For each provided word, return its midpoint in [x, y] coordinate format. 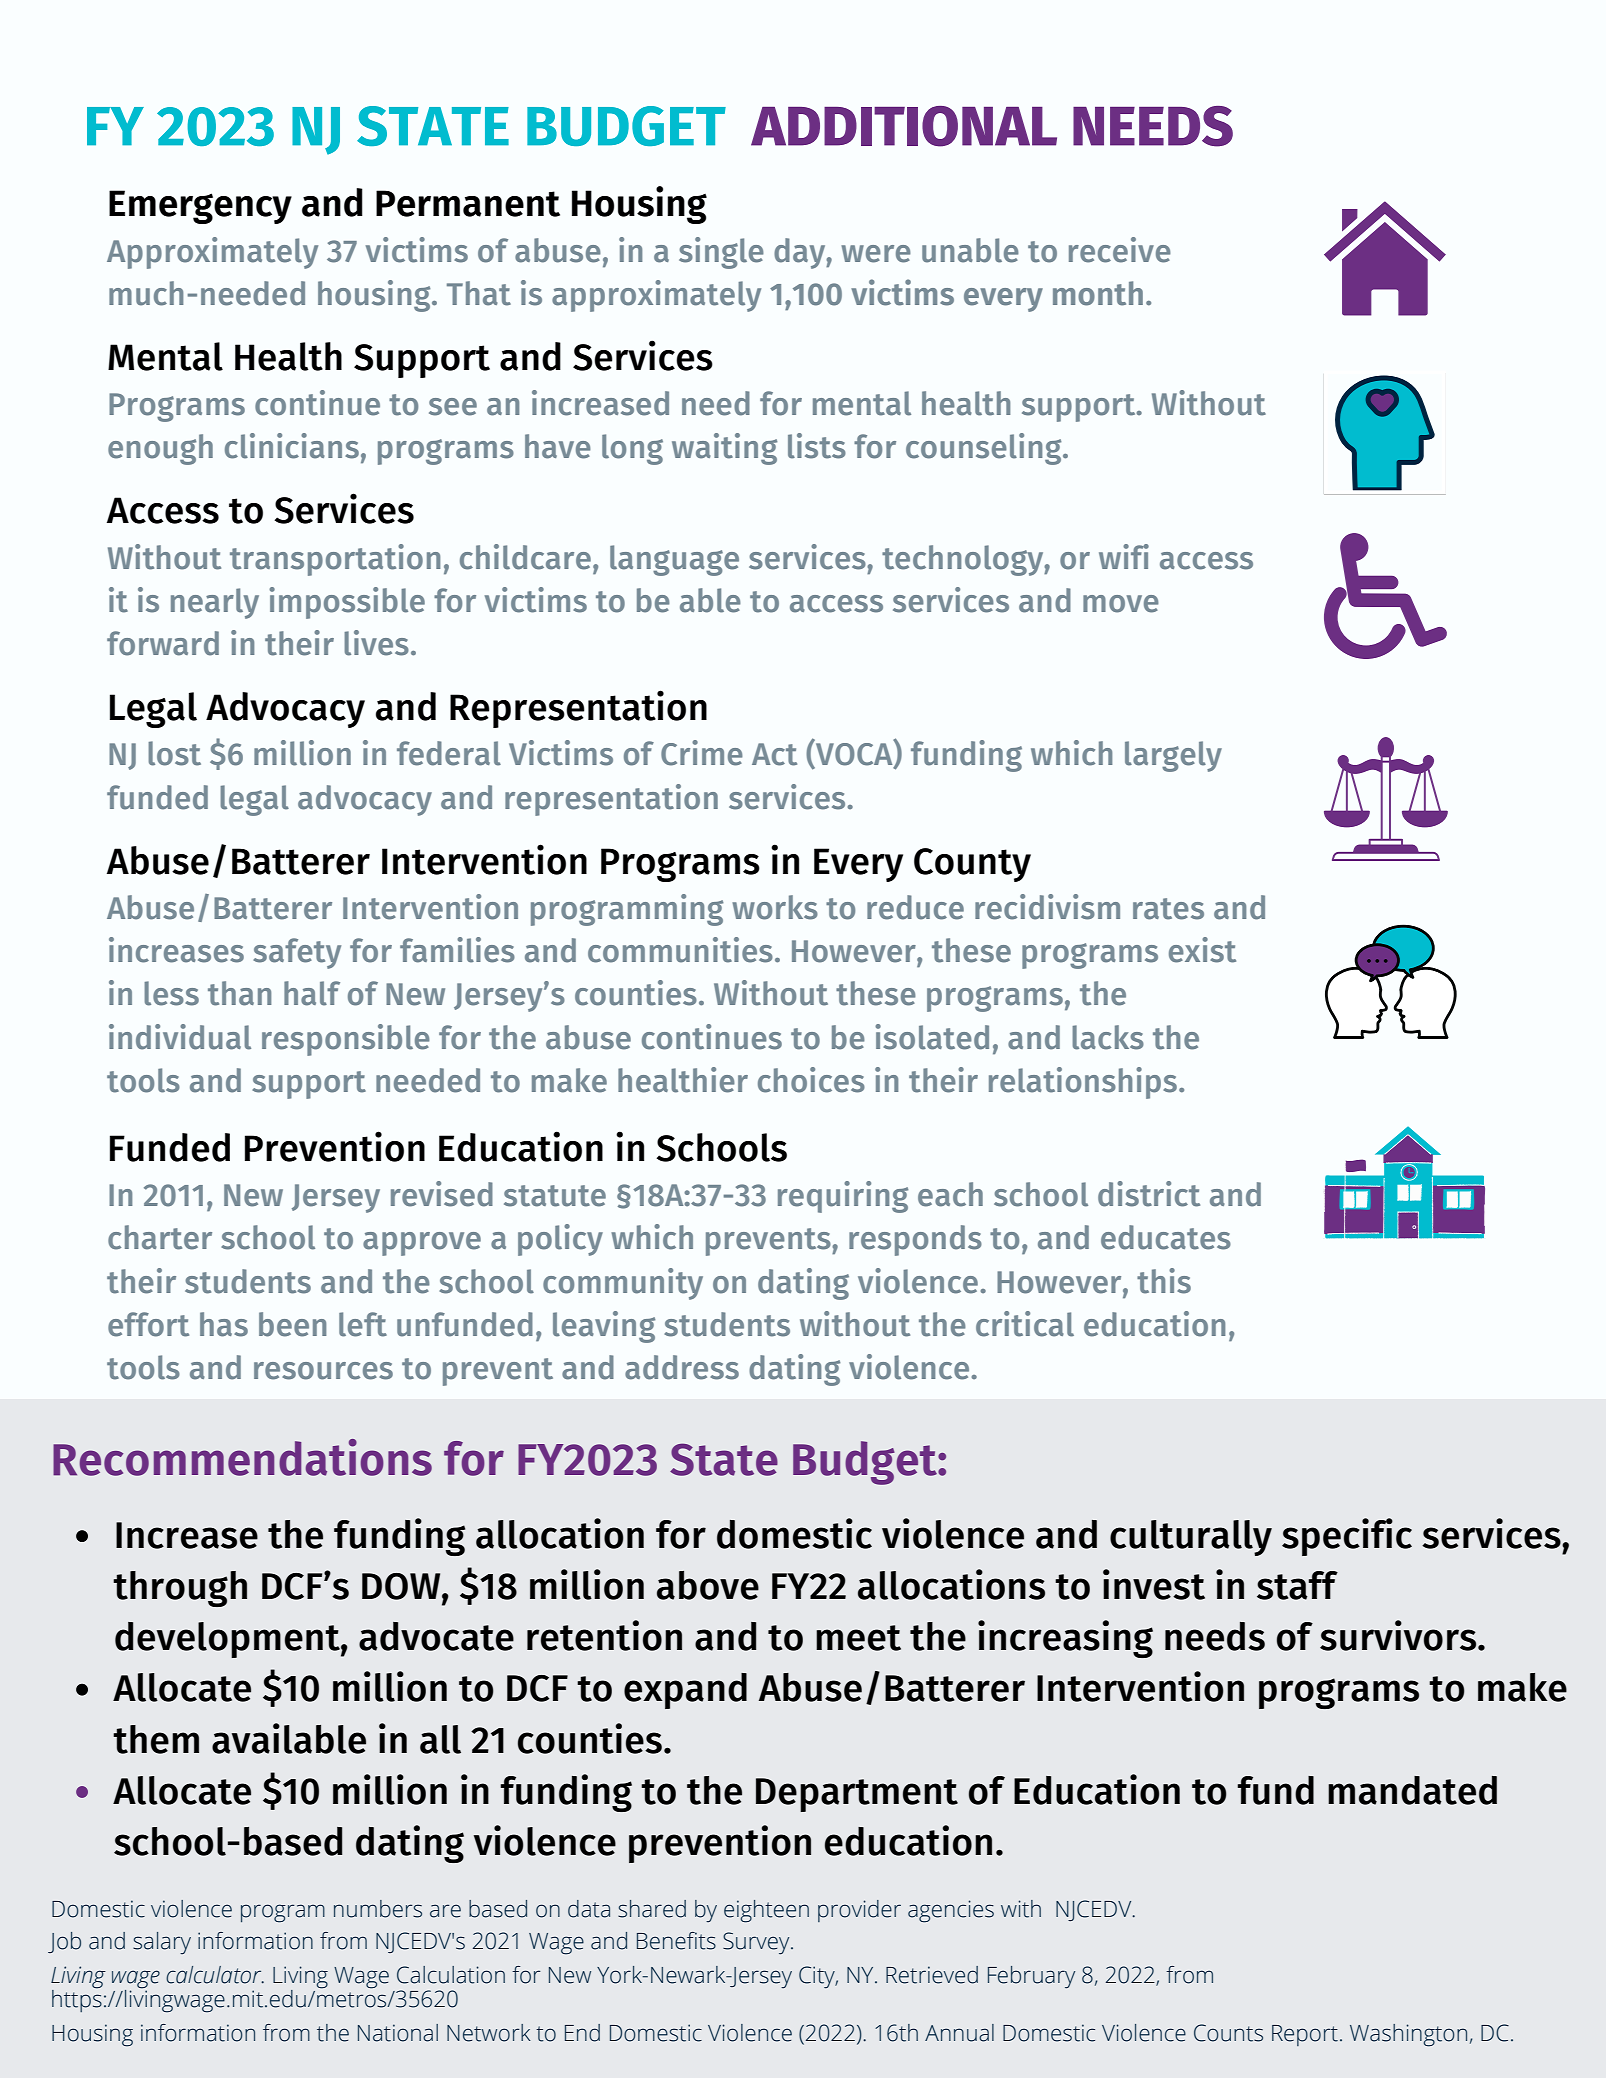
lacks [1108, 1037]
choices [811, 1080]
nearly [215, 603]
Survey [757, 1943]
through [180, 1589]
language [674, 560]
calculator [215, 1975]
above [708, 1585]
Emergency [200, 207]
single [721, 253]
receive [1120, 250]
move [1121, 604]
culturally [1191, 1538]
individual [180, 1037]
